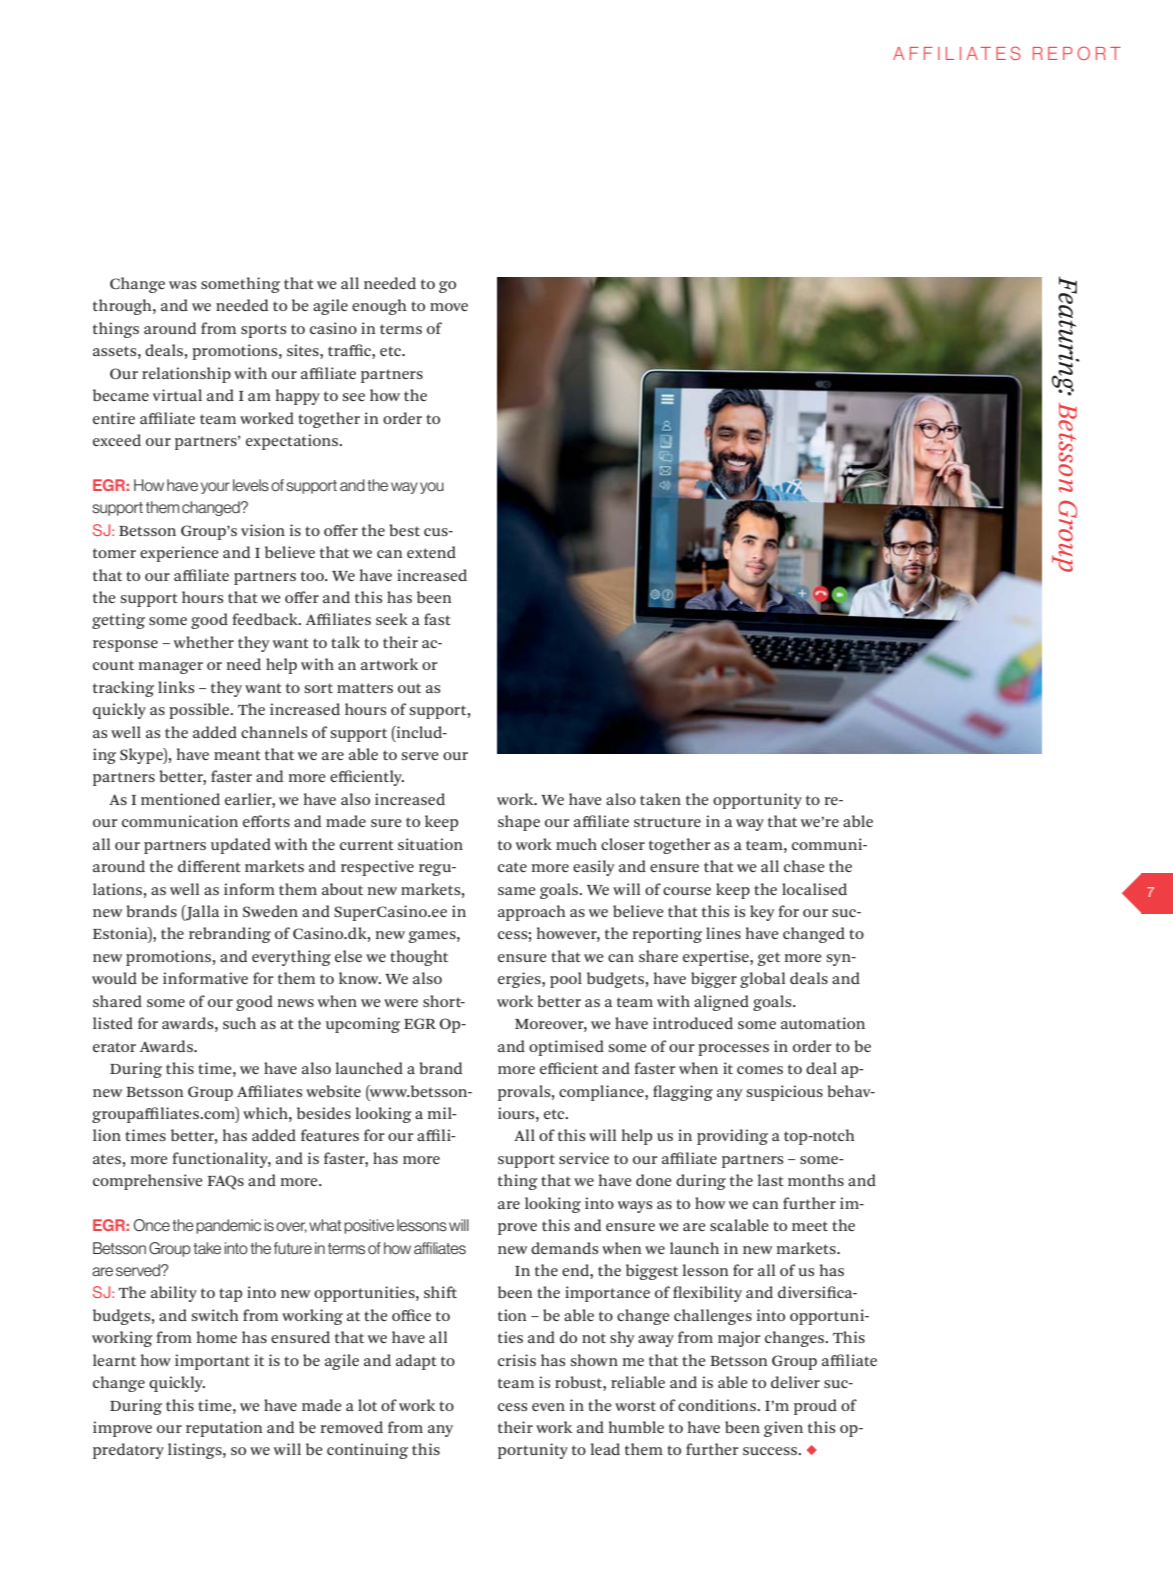 The image size is (1173, 1578). Describe the element at coordinates (182, 285) in the page. I see `was` at that location.
